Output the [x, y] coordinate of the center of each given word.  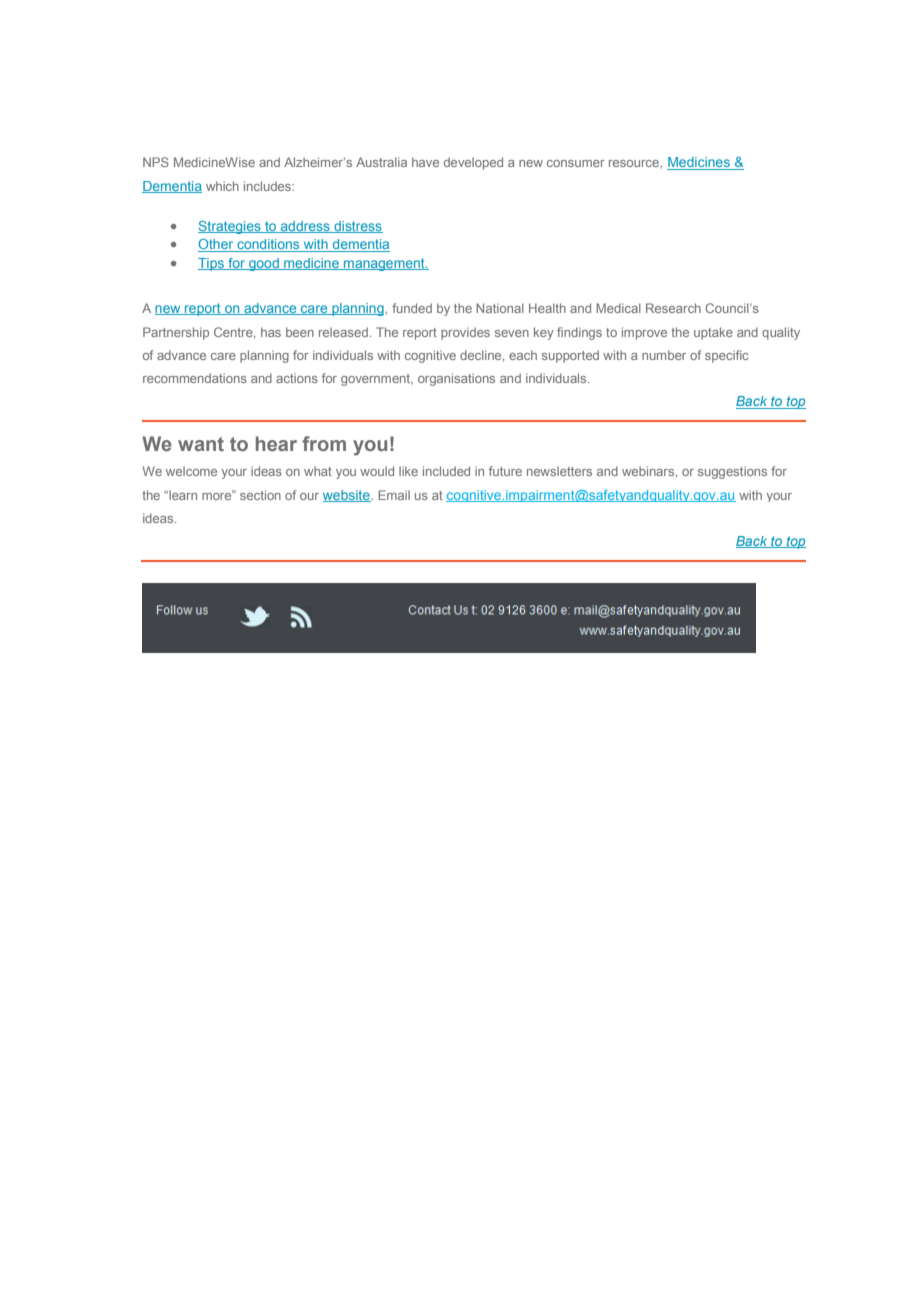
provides [465, 333]
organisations [456, 379]
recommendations [195, 378]
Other [217, 245]
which [222, 186]
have [425, 162]
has [271, 332]
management [384, 264]
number [664, 355]
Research [673, 308]
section [260, 495]
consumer [576, 163]
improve [644, 333]
